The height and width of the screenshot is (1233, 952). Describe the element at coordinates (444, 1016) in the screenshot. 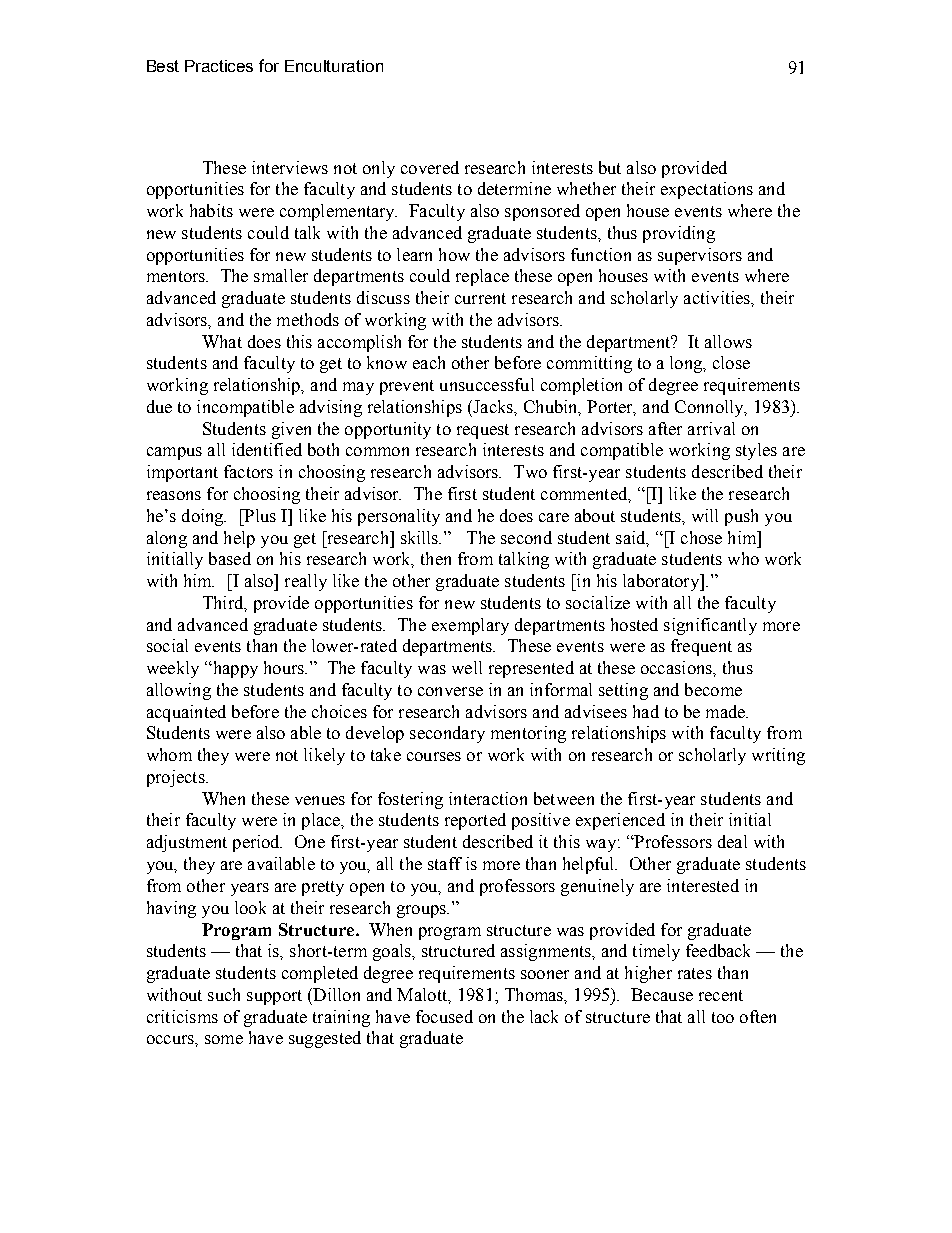

I see `focused` at that location.
